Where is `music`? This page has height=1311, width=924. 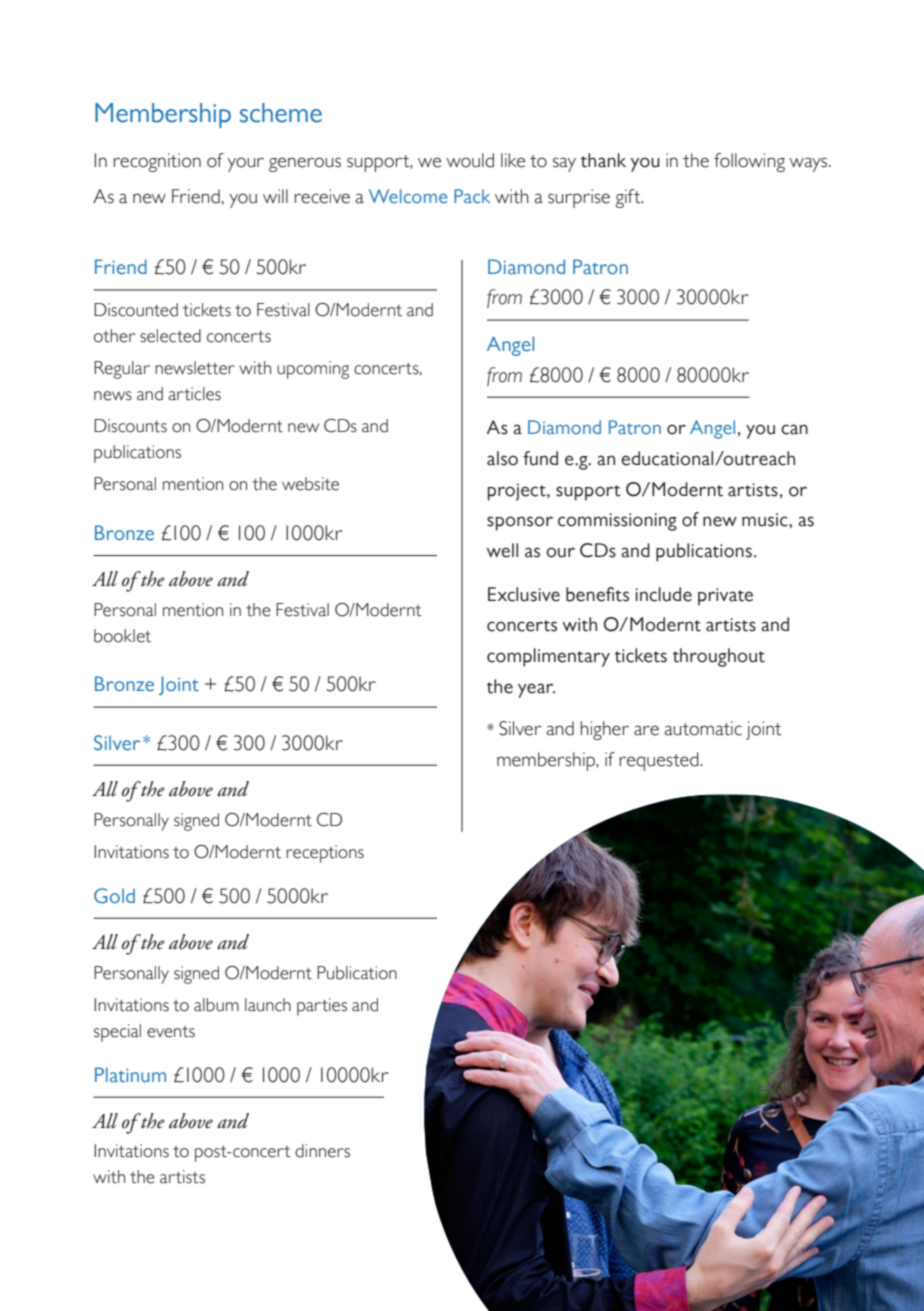 music is located at coordinates (766, 520).
